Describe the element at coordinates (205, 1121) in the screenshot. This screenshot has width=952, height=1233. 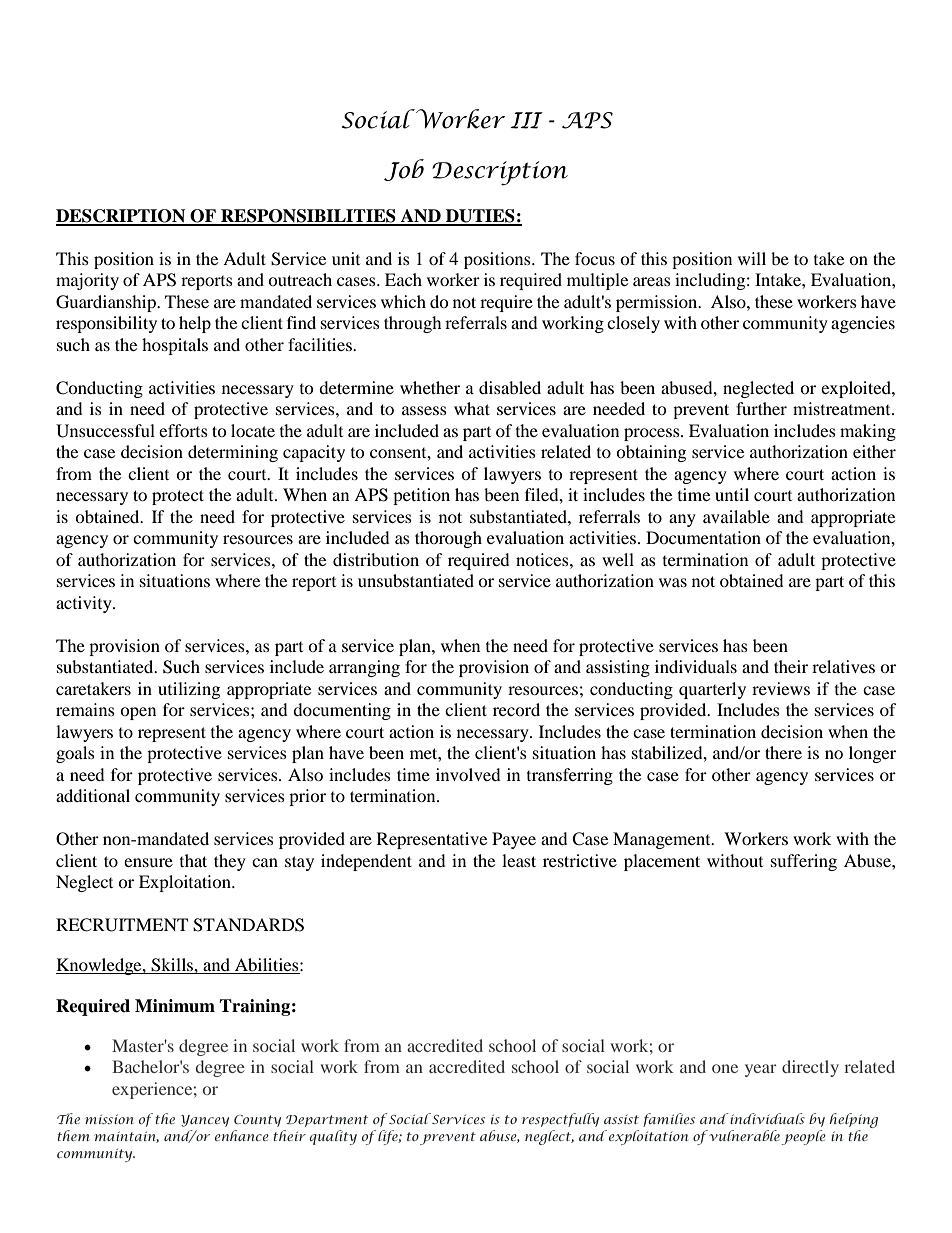
I see `Yancey` at that location.
